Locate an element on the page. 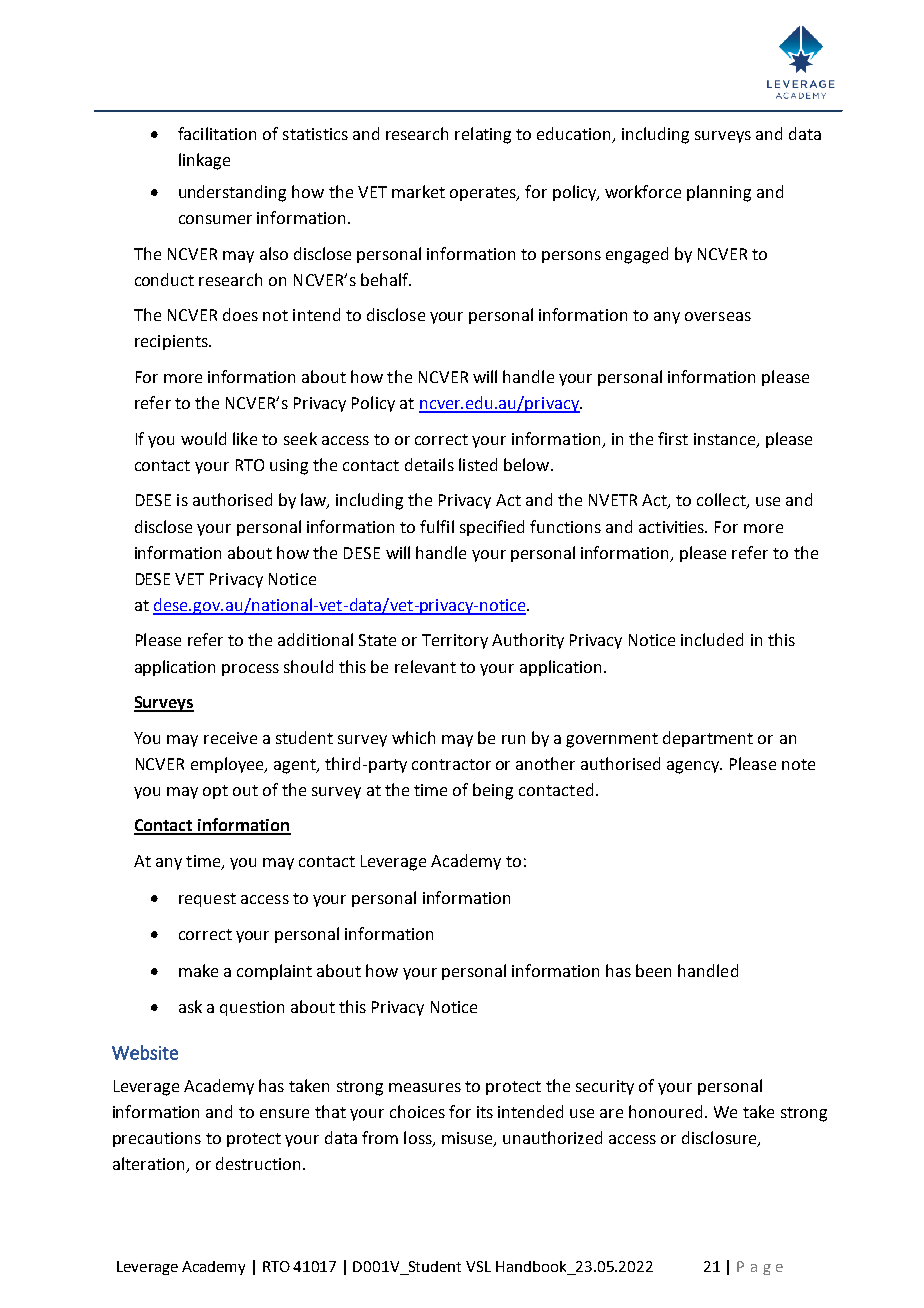 The image size is (924, 1308). planning is located at coordinates (719, 193).
